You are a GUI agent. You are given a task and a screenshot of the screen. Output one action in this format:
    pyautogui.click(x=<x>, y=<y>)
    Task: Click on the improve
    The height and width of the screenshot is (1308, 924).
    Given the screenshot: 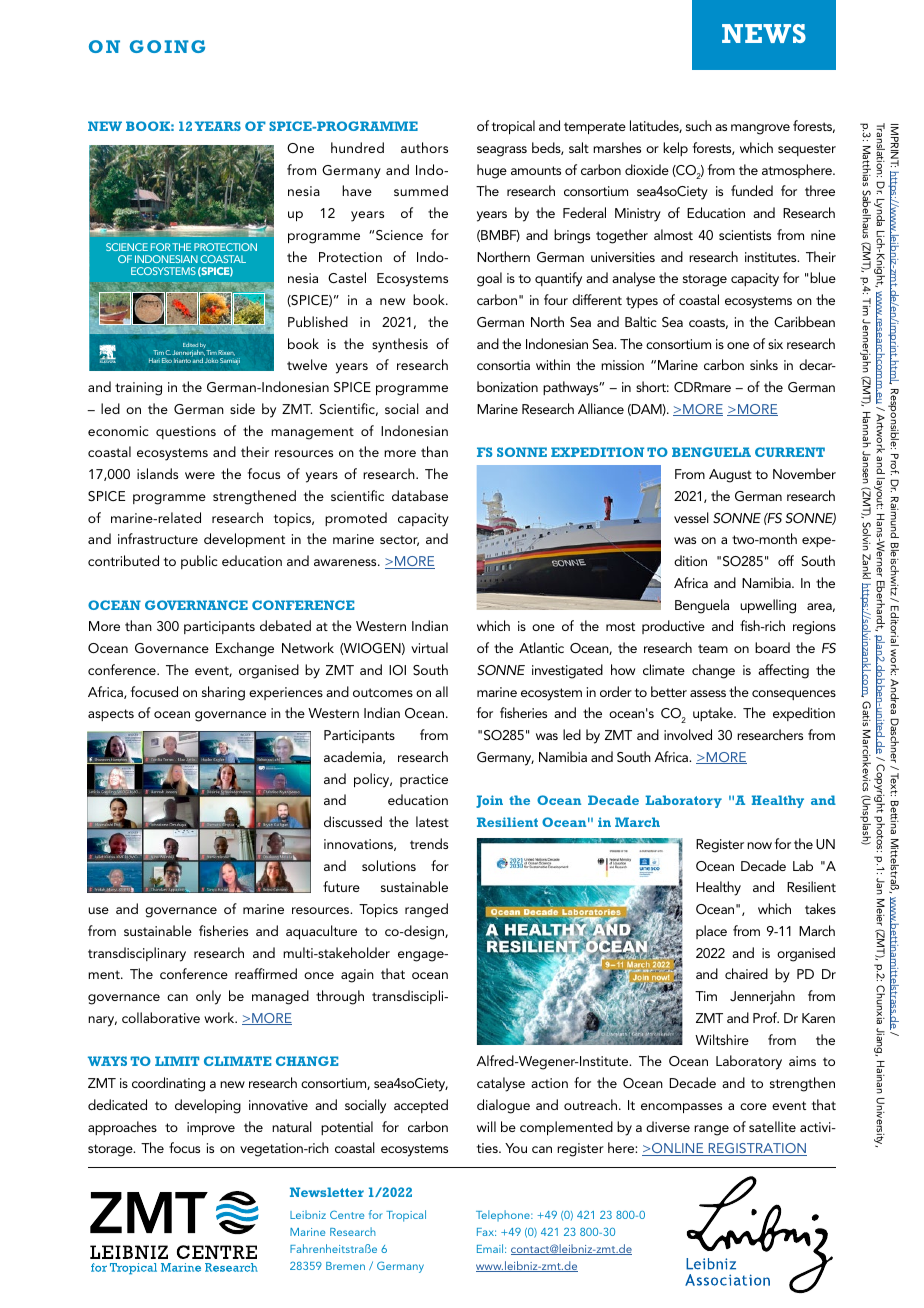 What is the action you would take?
    pyautogui.click(x=211, y=1128)
